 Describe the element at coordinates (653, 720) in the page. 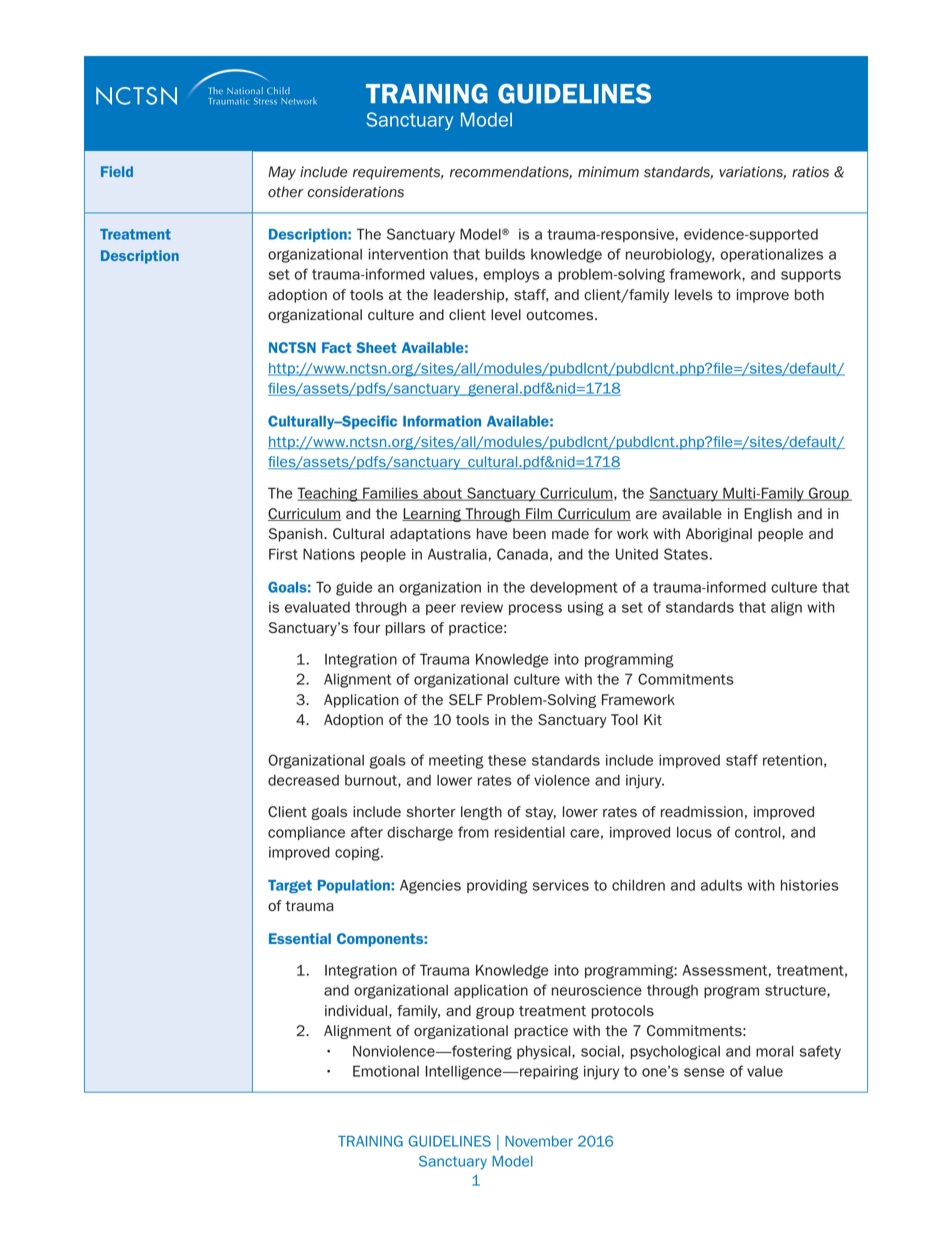

I see `Kit` at that location.
